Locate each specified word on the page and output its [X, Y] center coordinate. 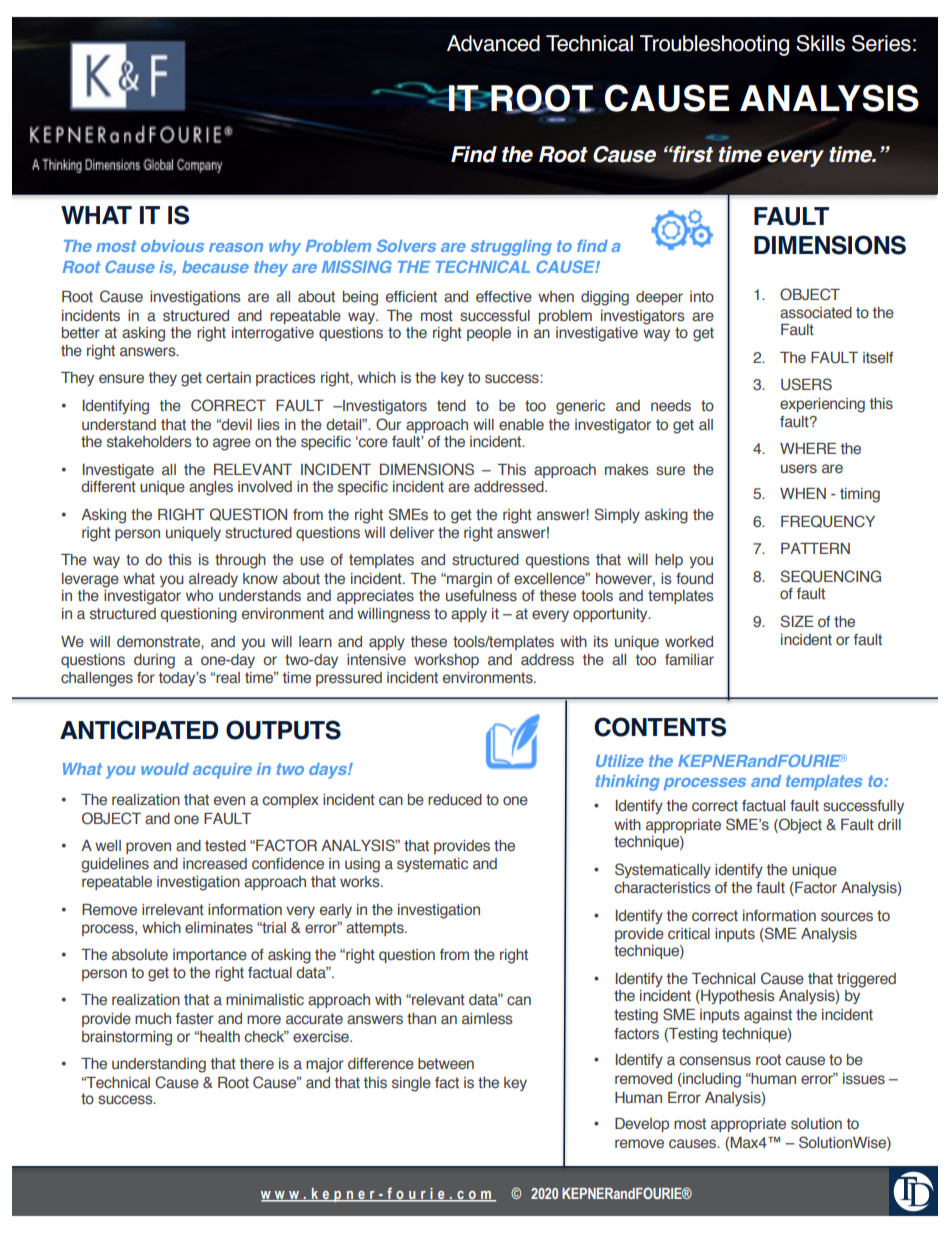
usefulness [481, 594]
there [257, 1064]
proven [148, 848]
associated [816, 313]
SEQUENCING [831, 576]
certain [228, 377]
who [199, 595]
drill [889, 824]
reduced [455, 800]
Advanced [493, 43]
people [489, 334]
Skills [820, 43]
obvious [172, 246]
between [446, 1063]
